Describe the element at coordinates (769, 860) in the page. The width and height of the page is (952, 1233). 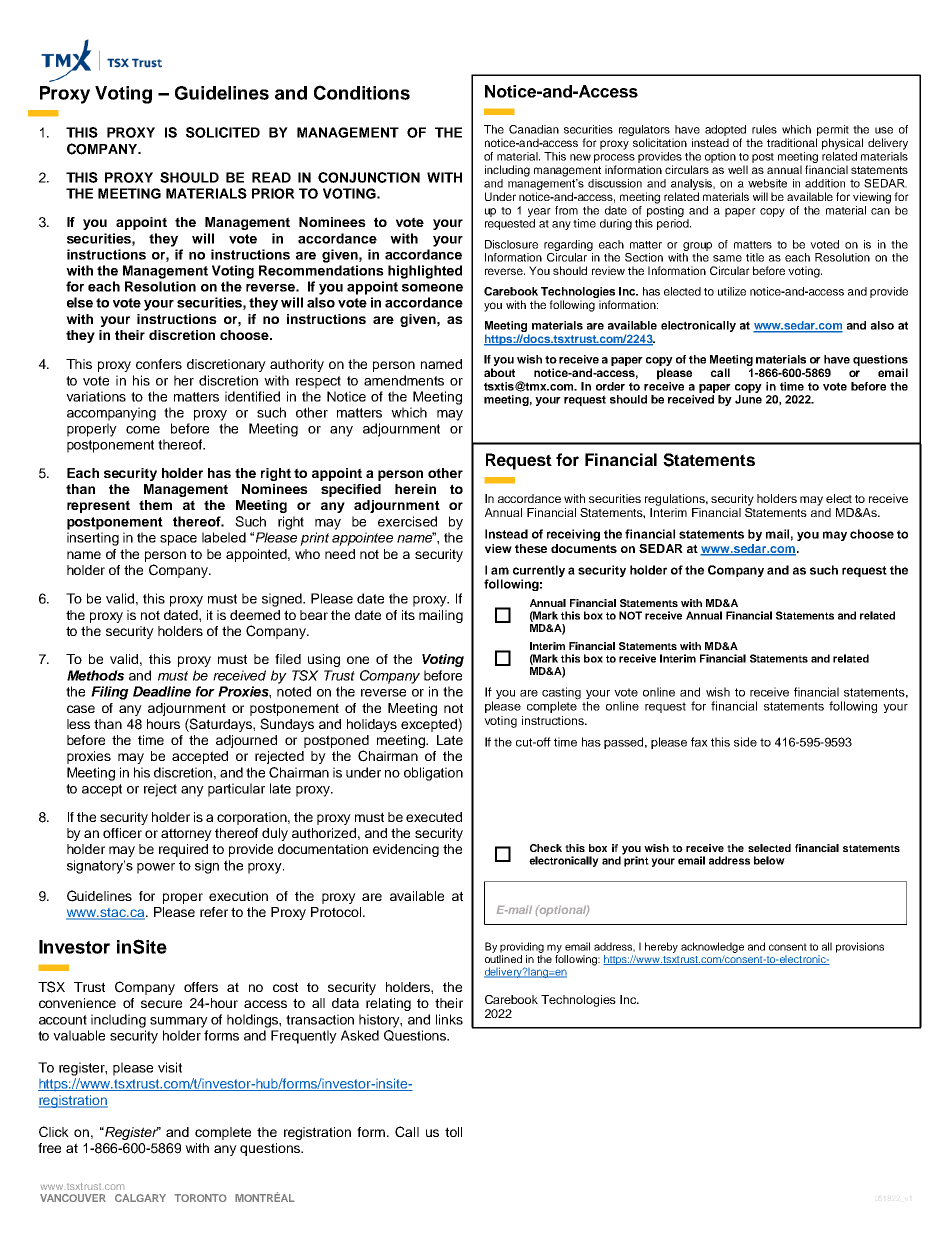
I see `below` at that location.
